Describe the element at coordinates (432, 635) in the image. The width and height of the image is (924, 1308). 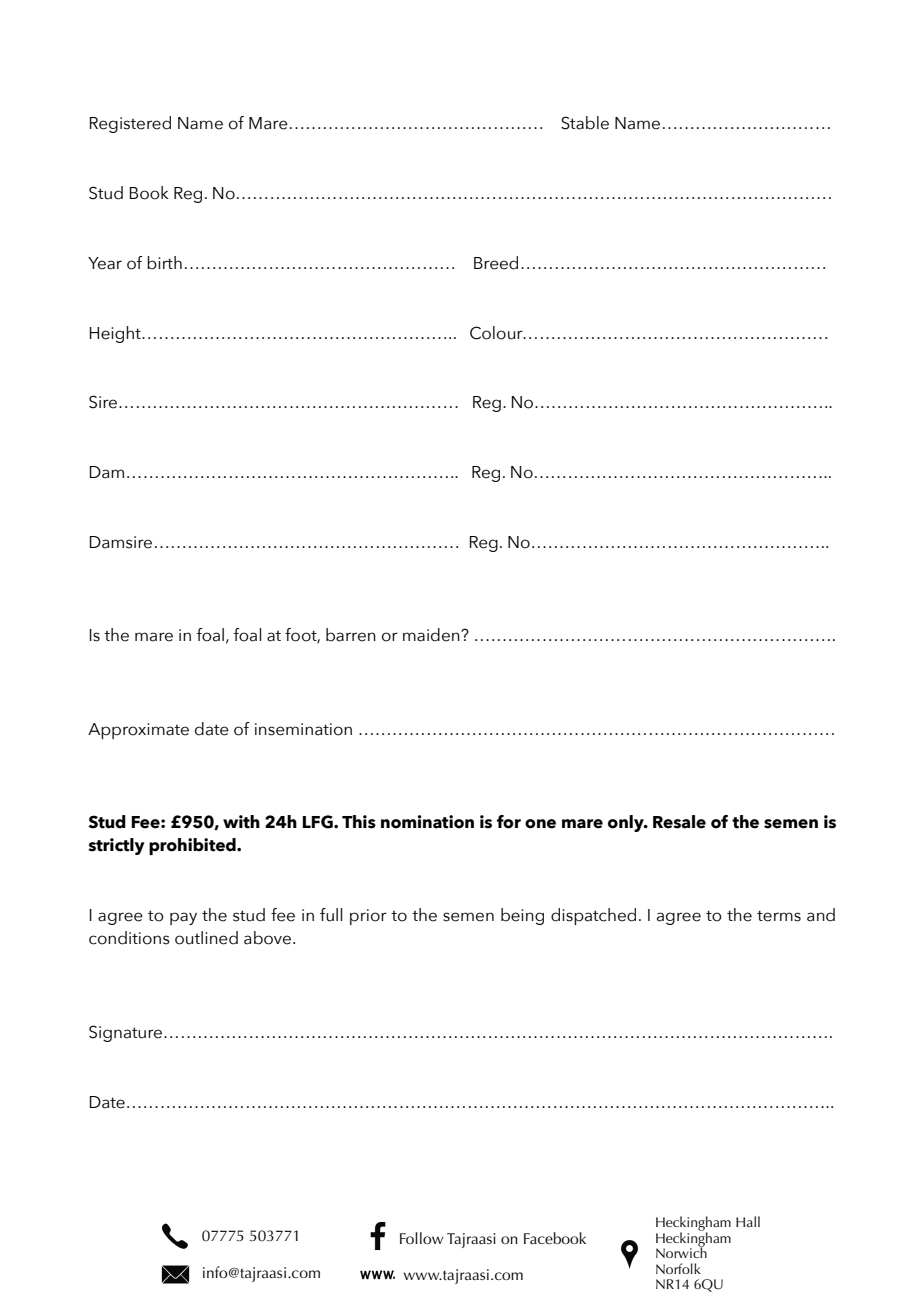
I see `maiden` at that location.
